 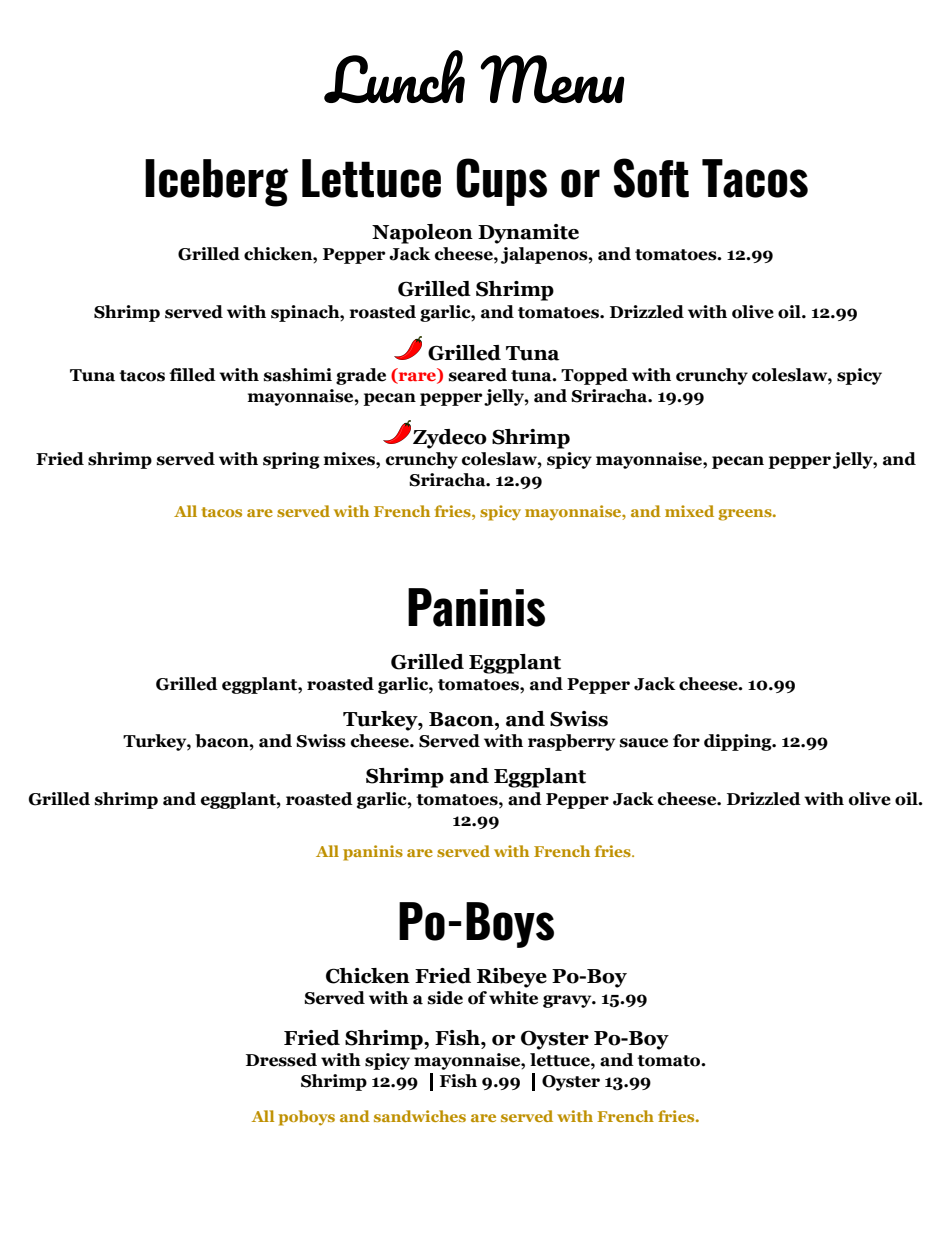 What do you see at coordinates (686, 741) in the document?
I see `for` at bounding box center [686, 741].
